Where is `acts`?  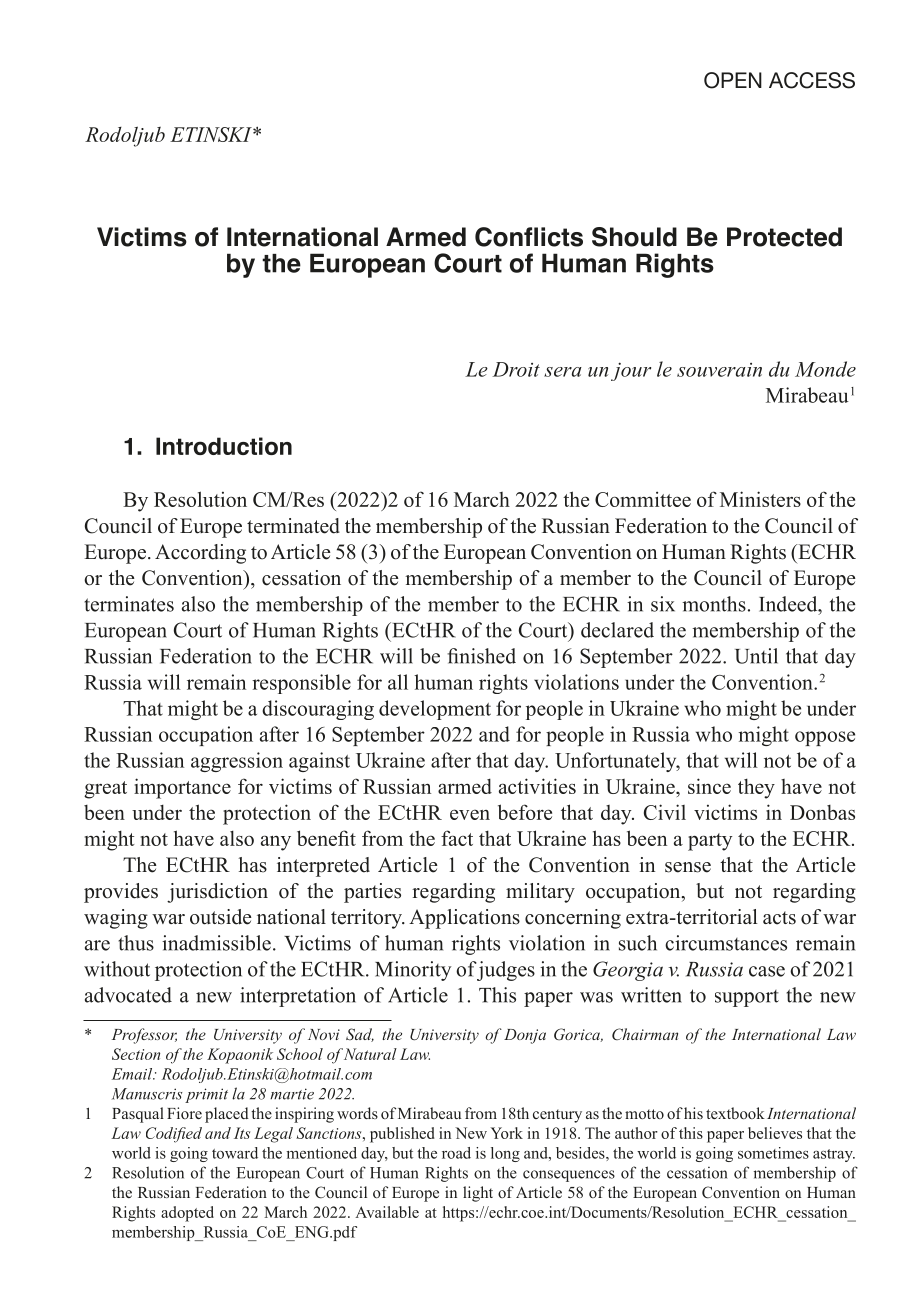 acts is located at coordinates (779, 918).
